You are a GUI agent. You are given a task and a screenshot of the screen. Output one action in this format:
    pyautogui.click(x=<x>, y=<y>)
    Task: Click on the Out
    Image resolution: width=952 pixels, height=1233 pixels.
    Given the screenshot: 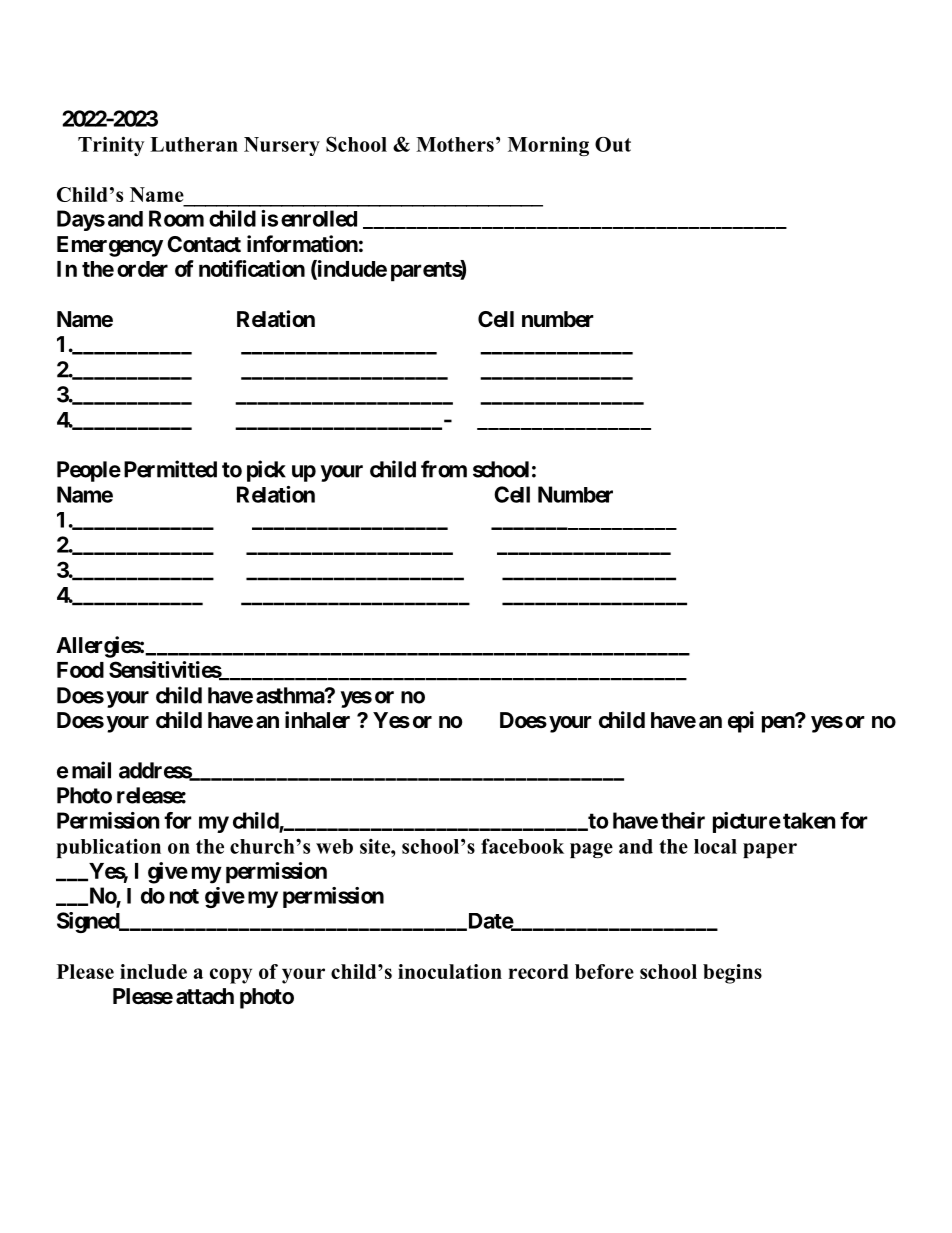 What is the action you would take?
    pyautogui.click(x=613, y=144)
